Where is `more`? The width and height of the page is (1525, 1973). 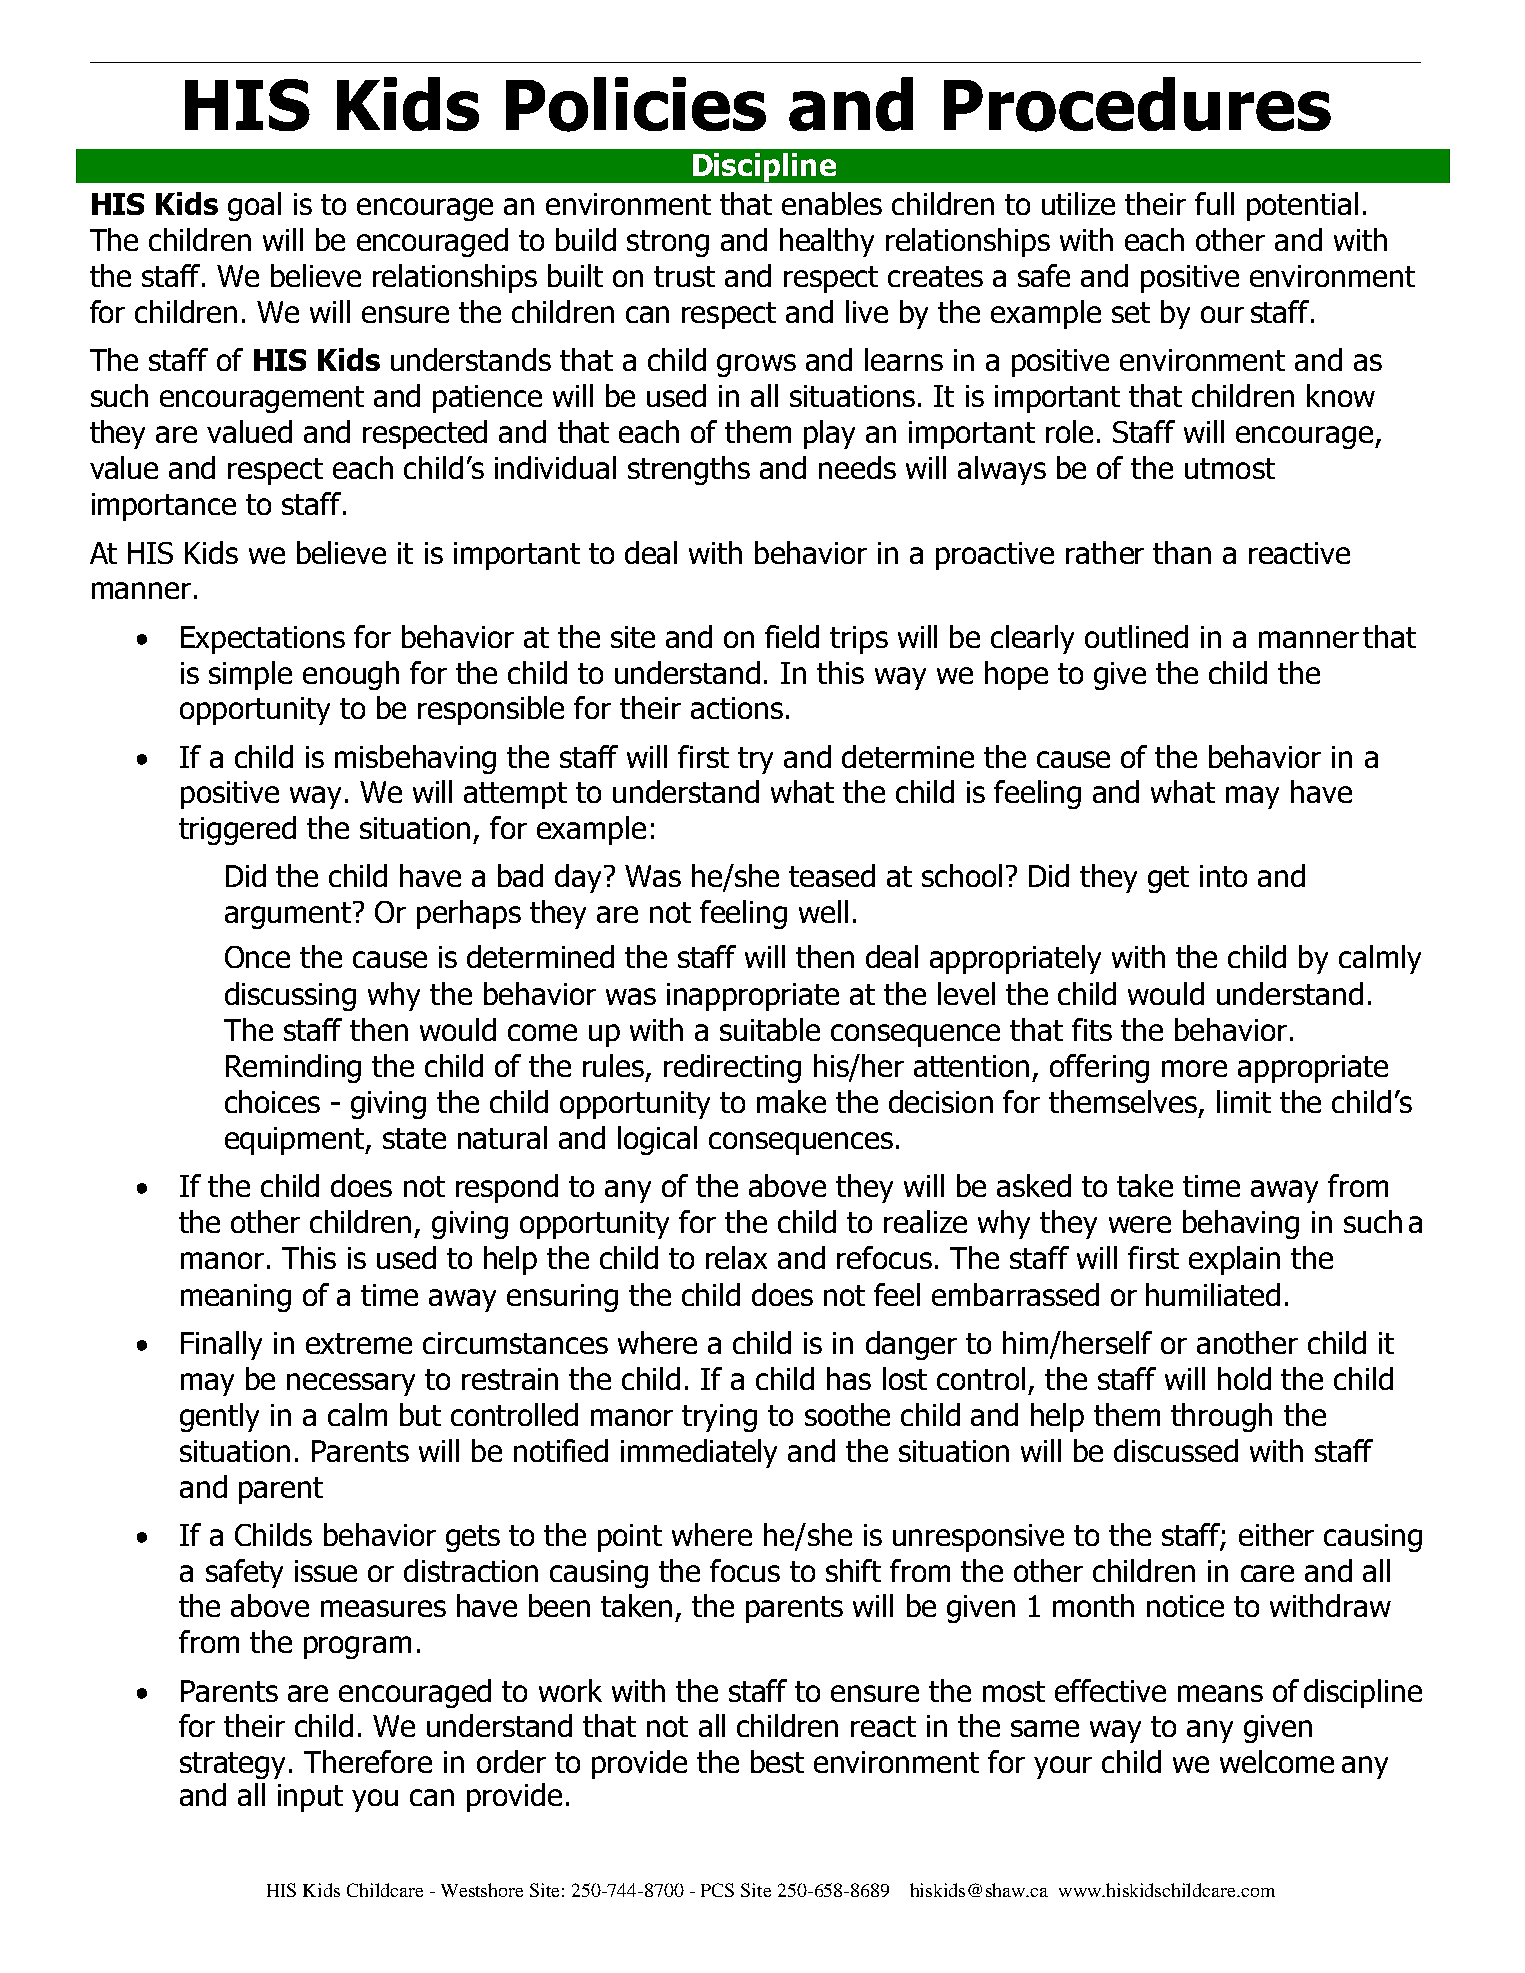 more is located at coordinates (1194, 1068).
